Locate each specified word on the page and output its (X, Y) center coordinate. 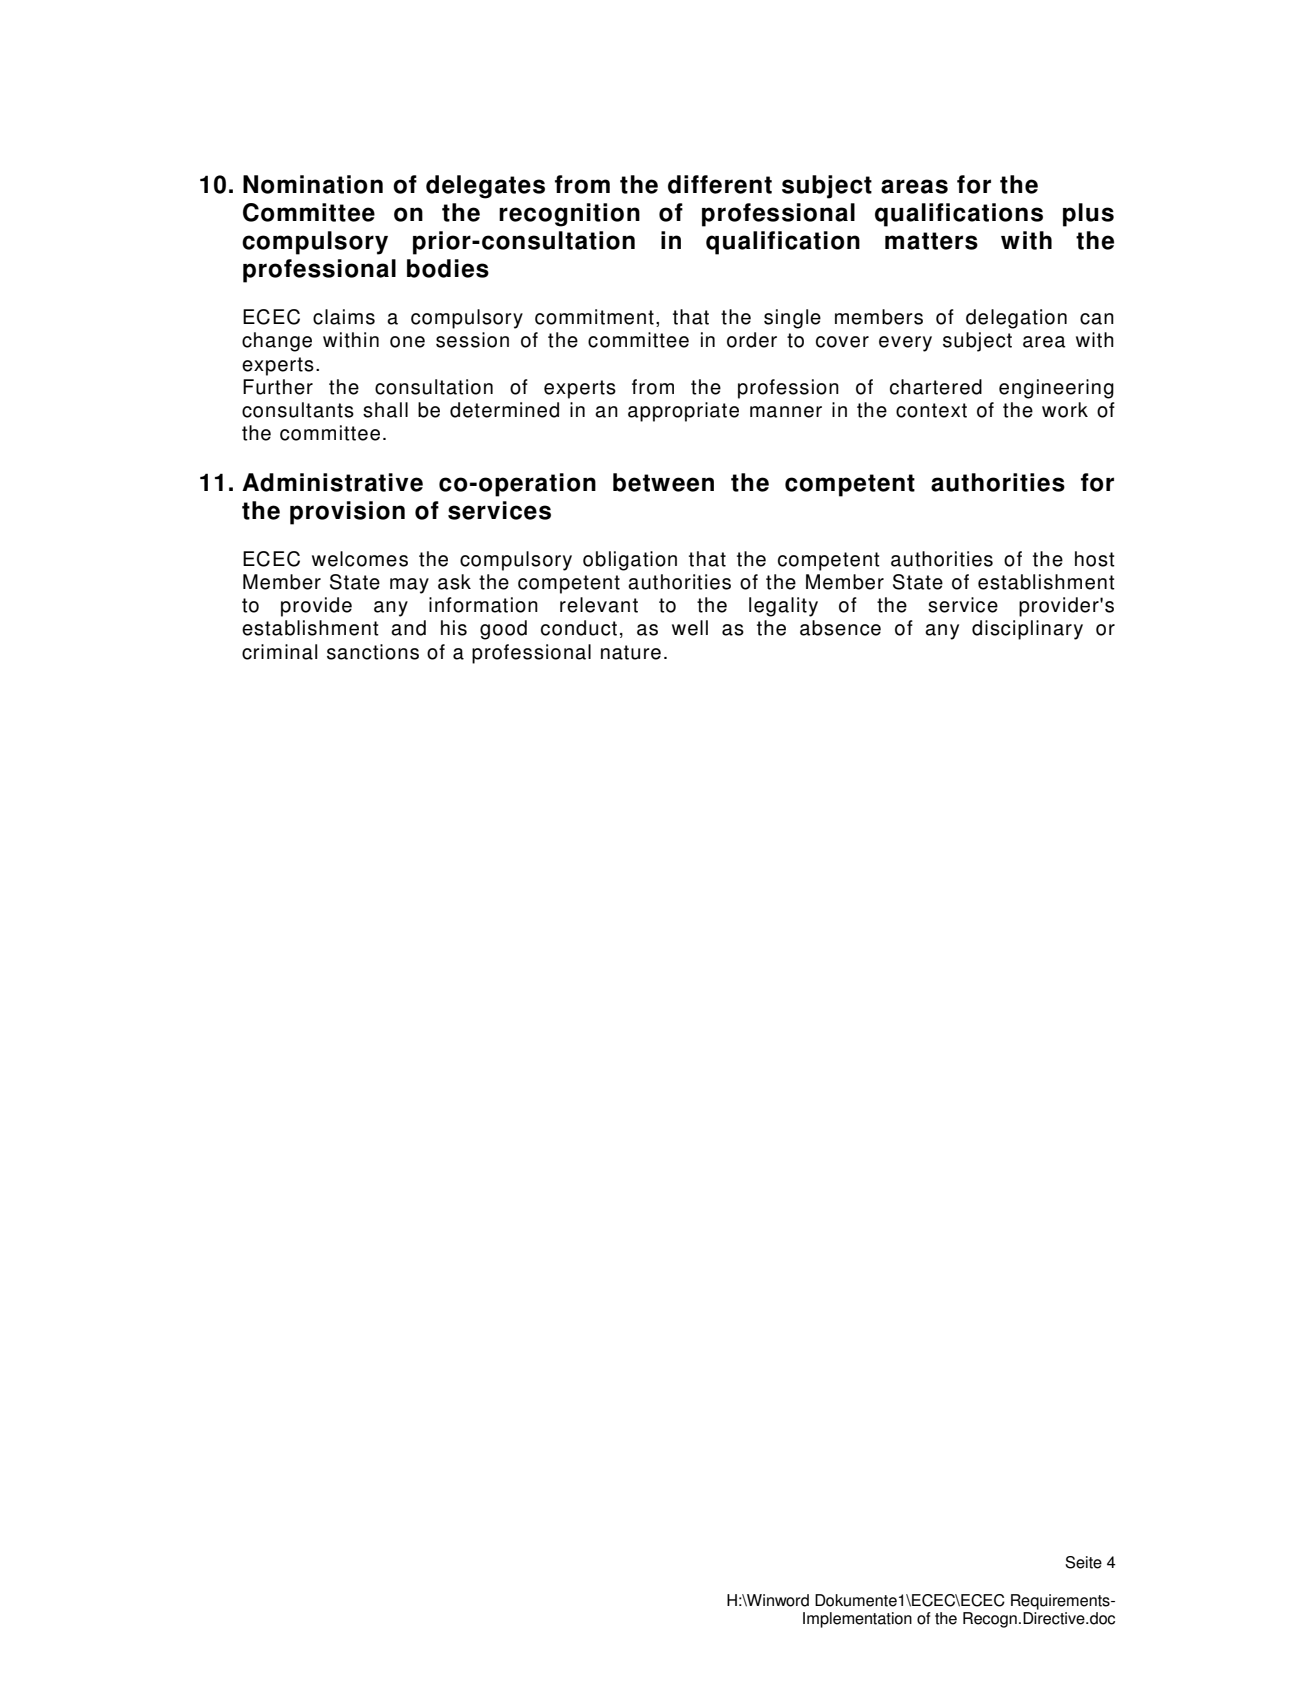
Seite (1083, 1562)
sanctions (373, 652)
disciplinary (1027, 630)
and (408, 628)
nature (631, 652)
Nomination (313, 184)
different (720, 184)
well (690, 628)
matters (931, 241)
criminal (279, 652)
